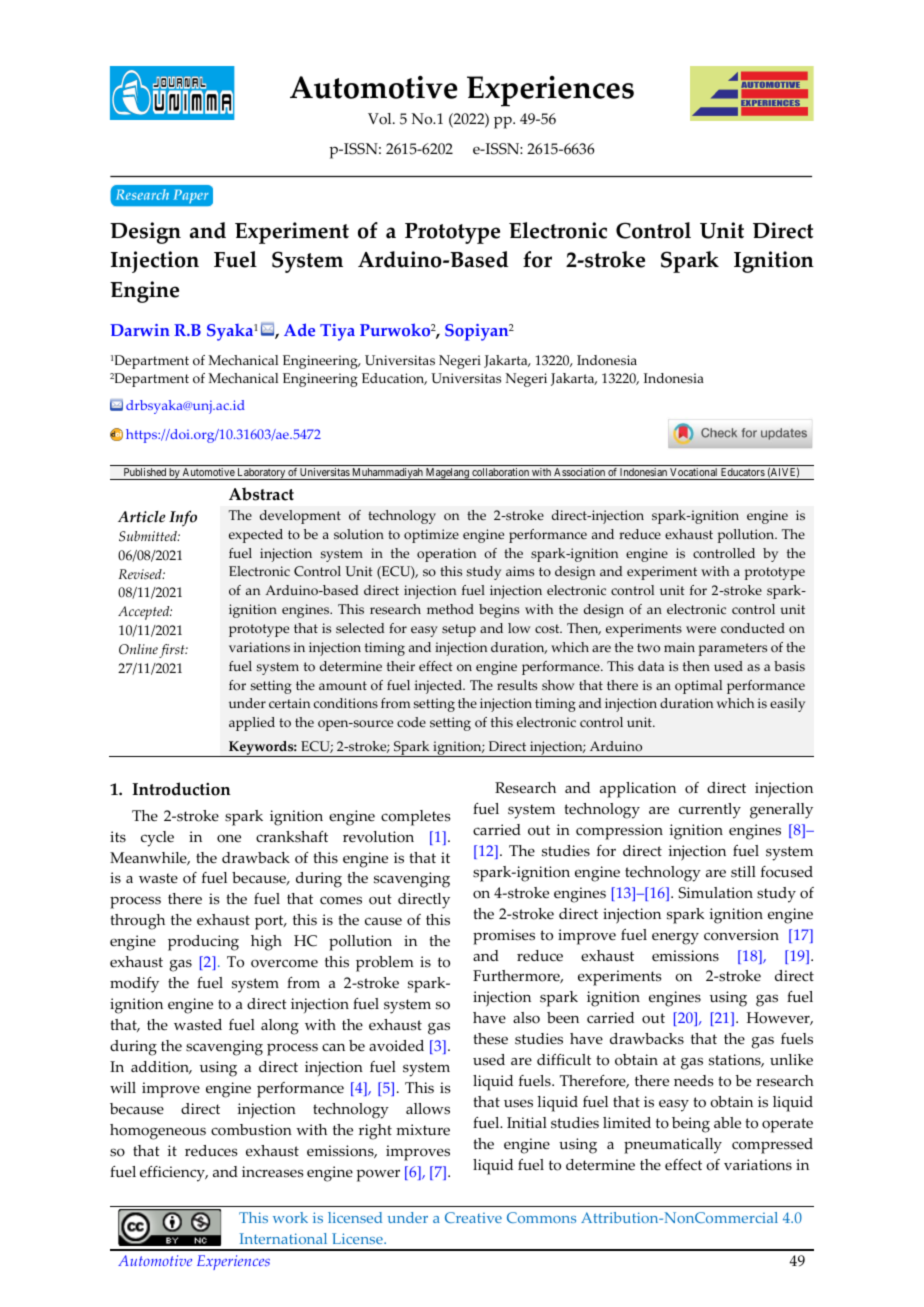 This screenshot has height=1307, width=924. Describe the element at coordinates (701, 629) in the screenshot. I see `were` at that location.
